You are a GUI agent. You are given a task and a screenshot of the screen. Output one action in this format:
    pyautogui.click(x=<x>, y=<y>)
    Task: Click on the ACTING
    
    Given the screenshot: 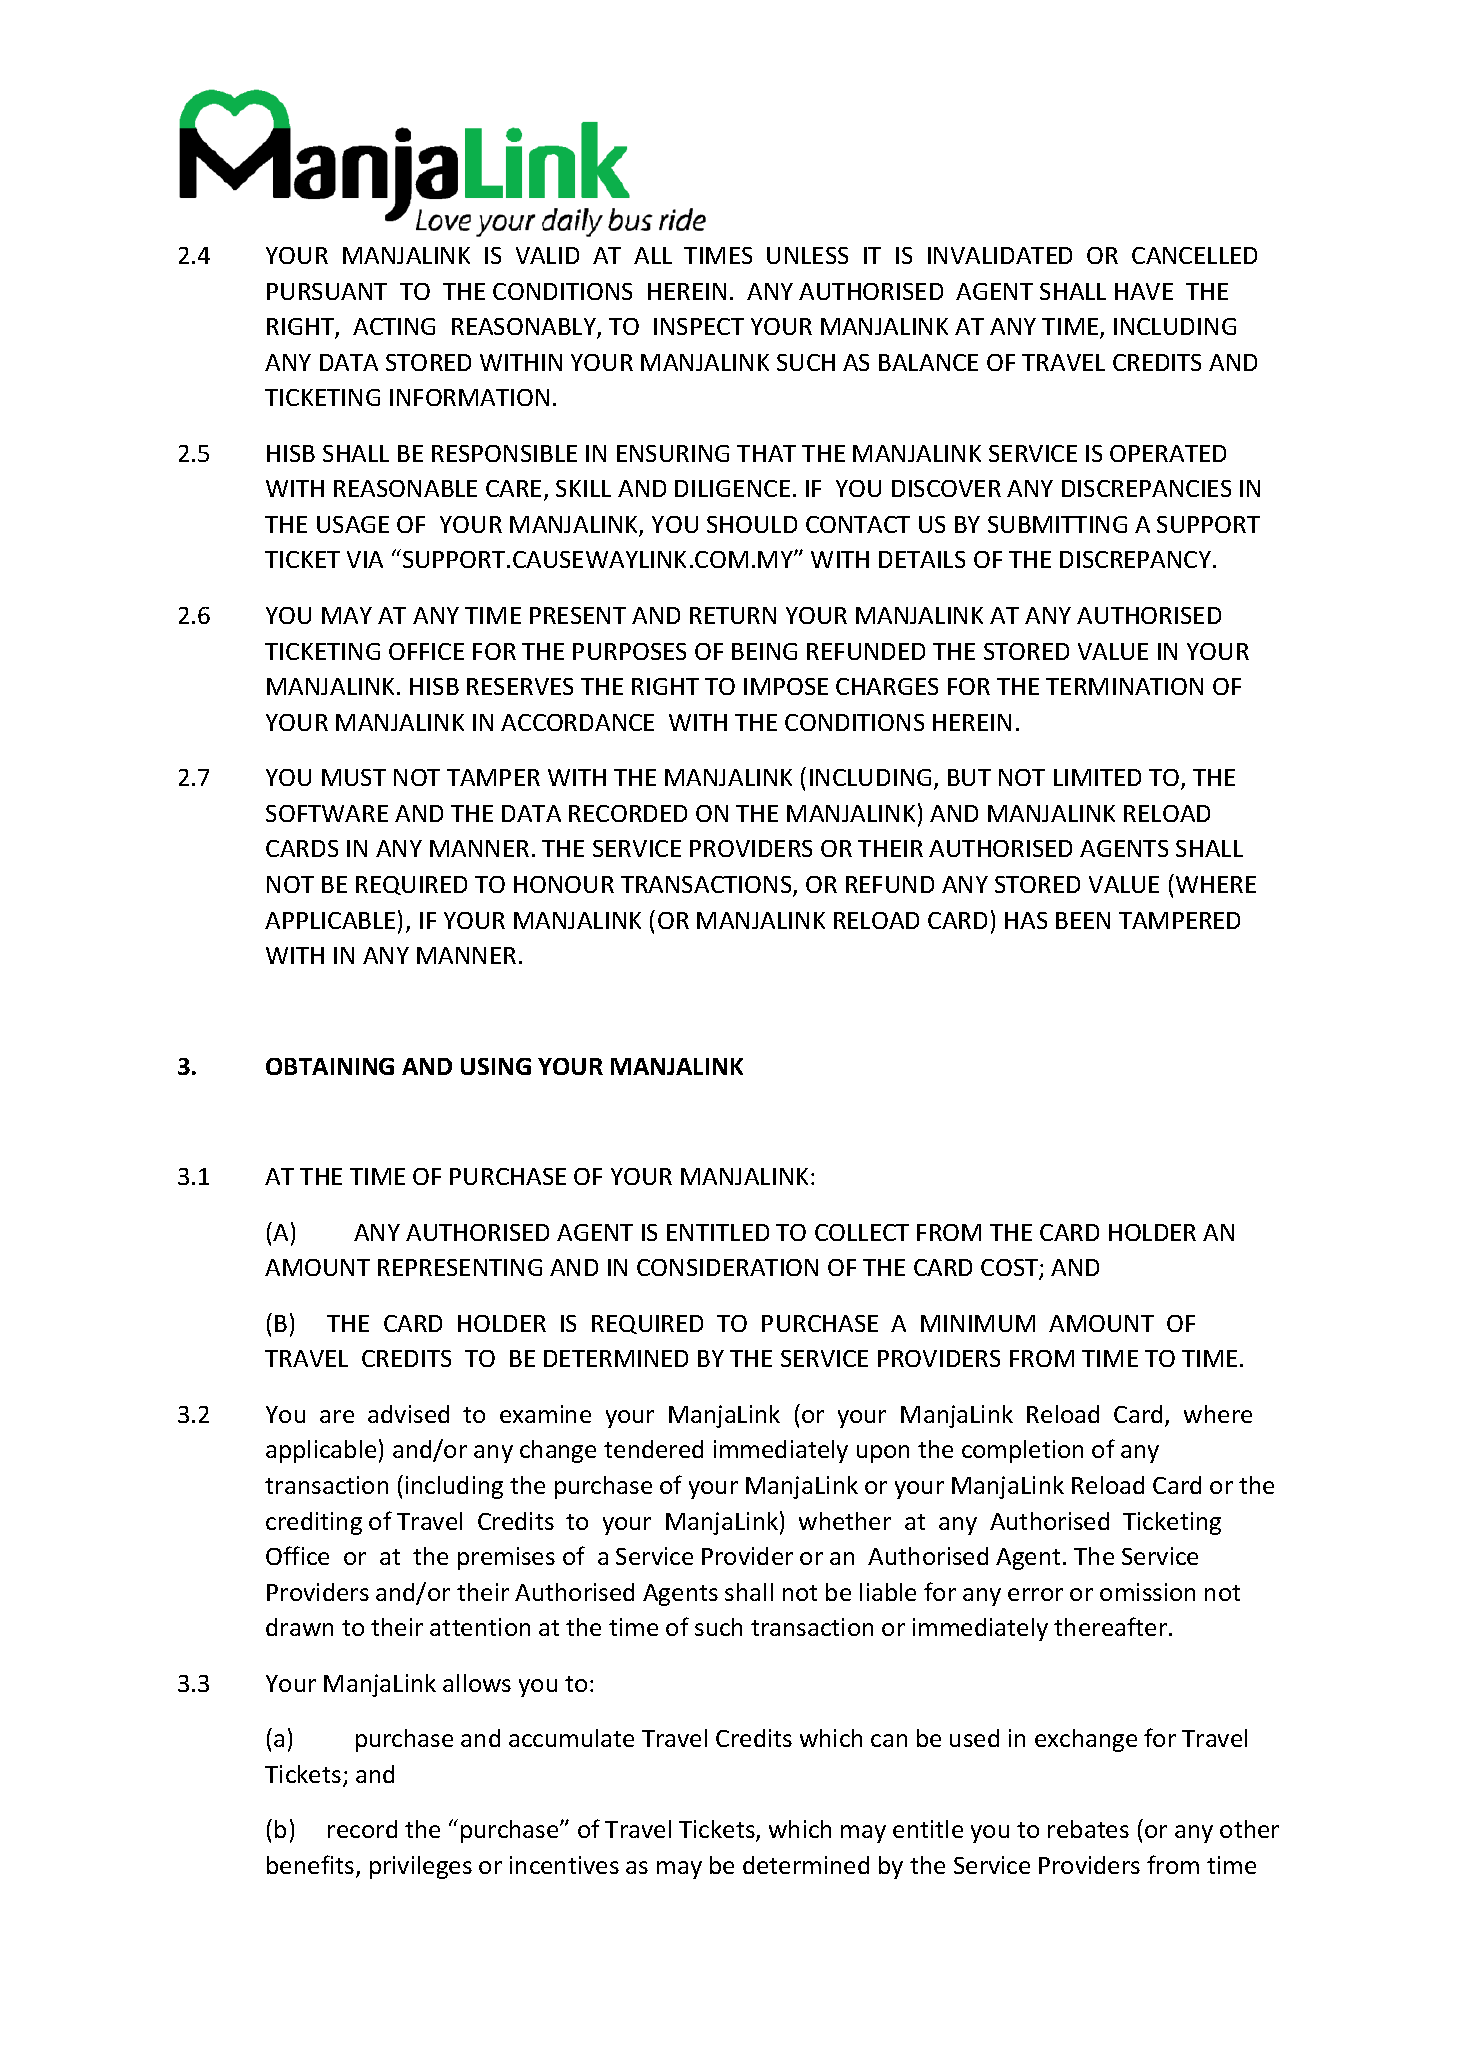 What is the action you would take?
    pyautogui.click(x=394, y=326)
